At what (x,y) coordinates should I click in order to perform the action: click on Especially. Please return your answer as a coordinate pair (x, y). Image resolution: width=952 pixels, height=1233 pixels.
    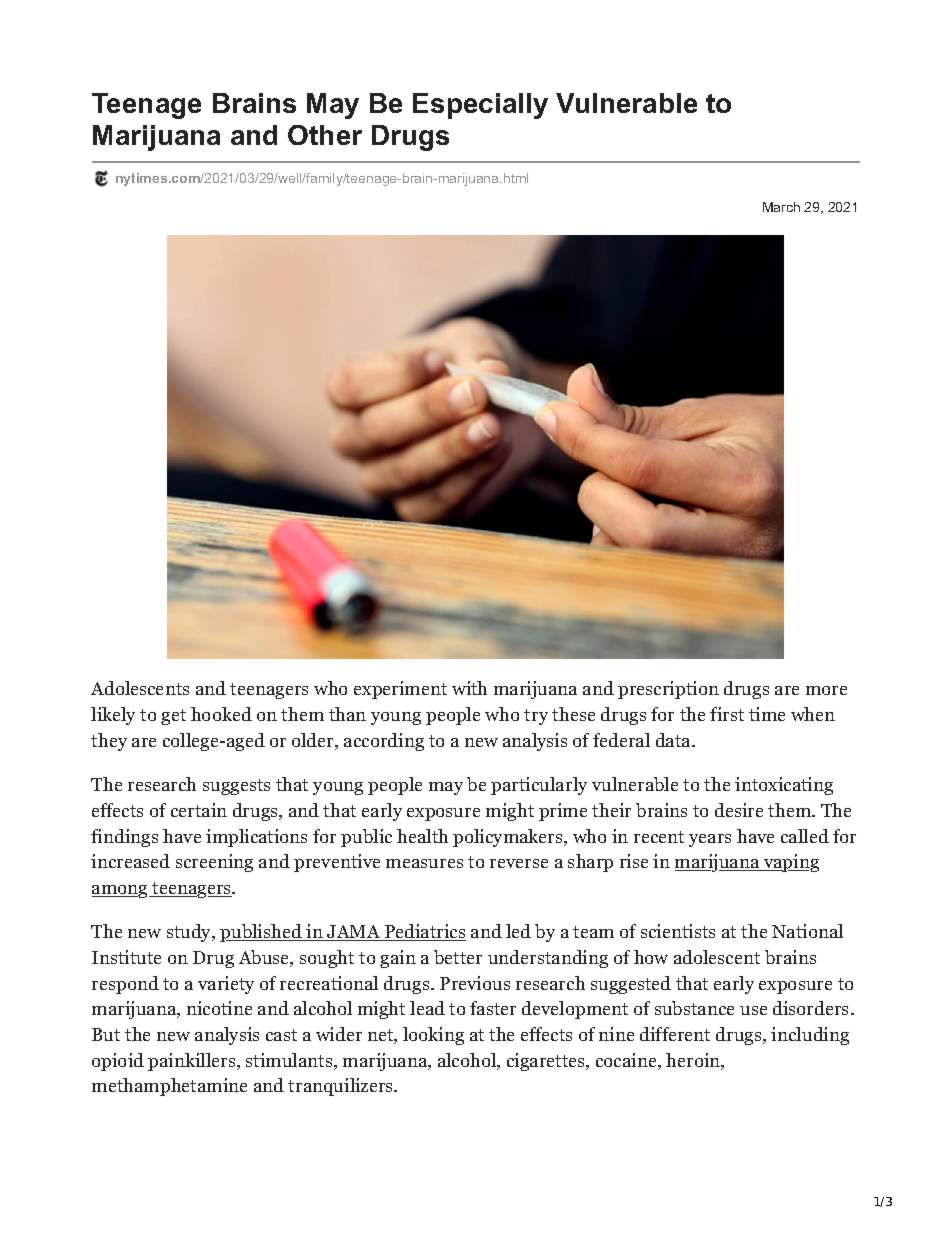
    Looking at the image, I should click on (480, 106).
